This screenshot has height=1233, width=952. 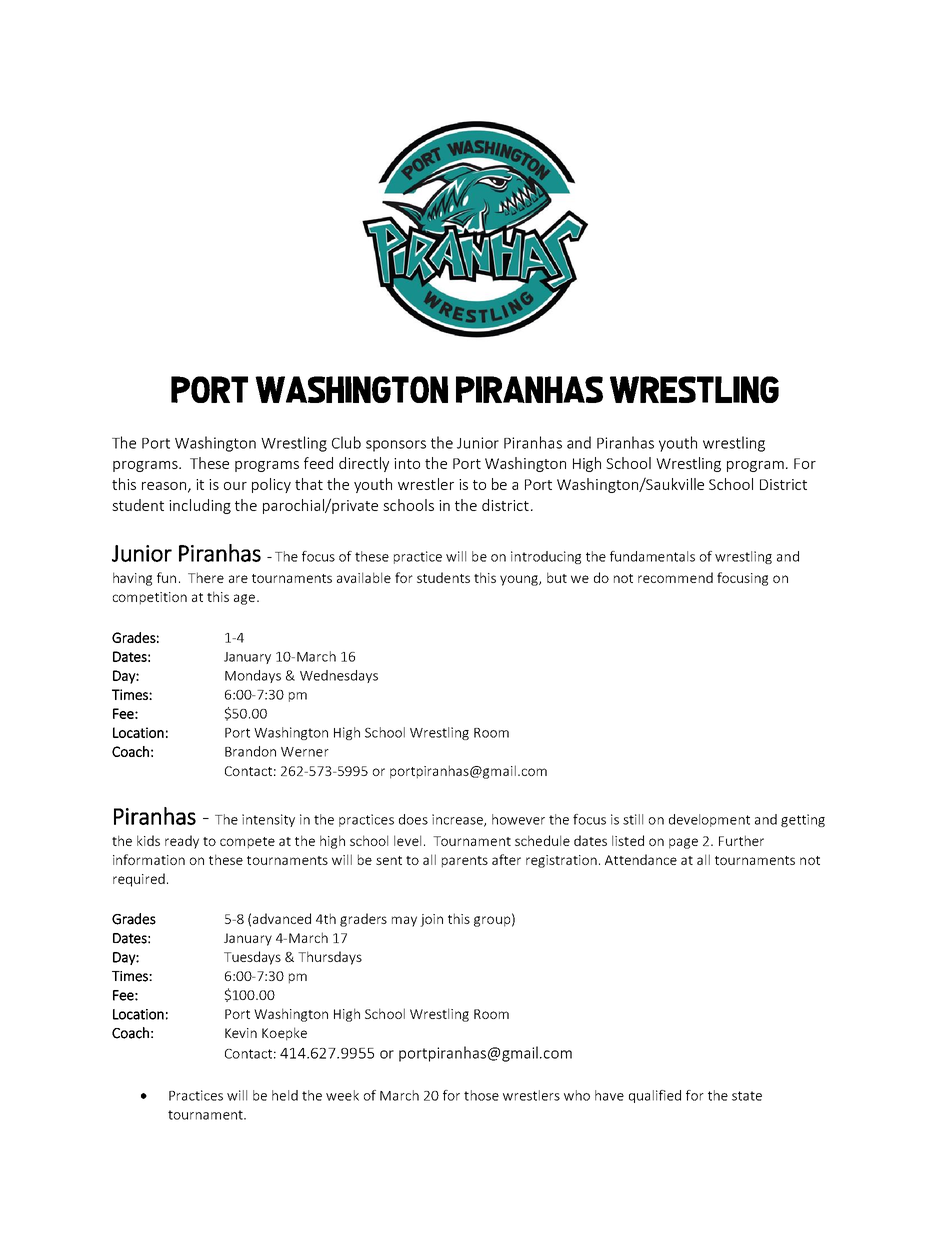 What do you see at coordinates (285, 1095) in the screenshot?
I see `held` at bounding box center [285, 1095].
